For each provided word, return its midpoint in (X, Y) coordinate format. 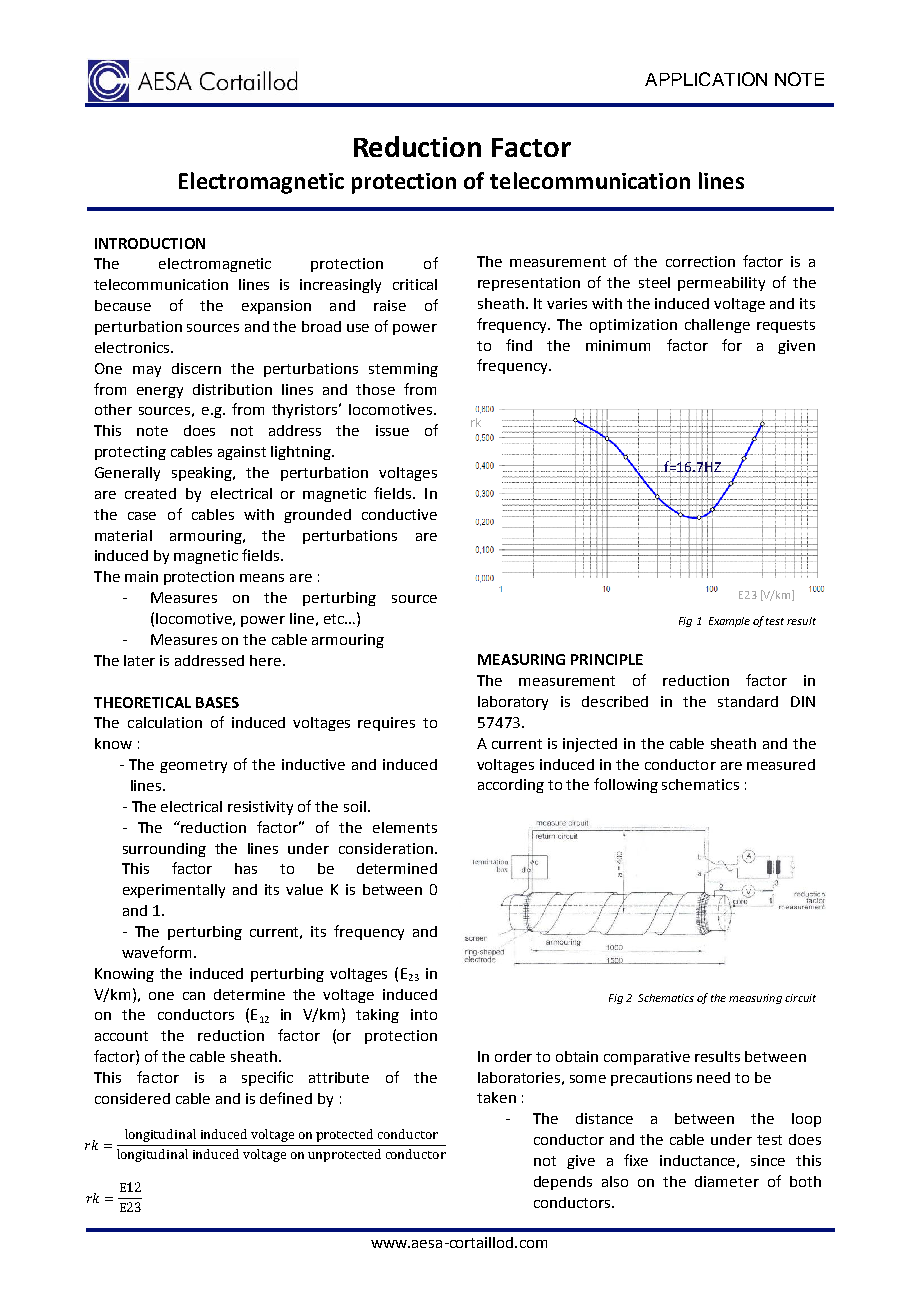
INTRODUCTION (150, 243)
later (139, 660)
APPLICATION (706, 79)
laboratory (513, 703)
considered (132, 1098)
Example (729, 622)
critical (415, 284)
